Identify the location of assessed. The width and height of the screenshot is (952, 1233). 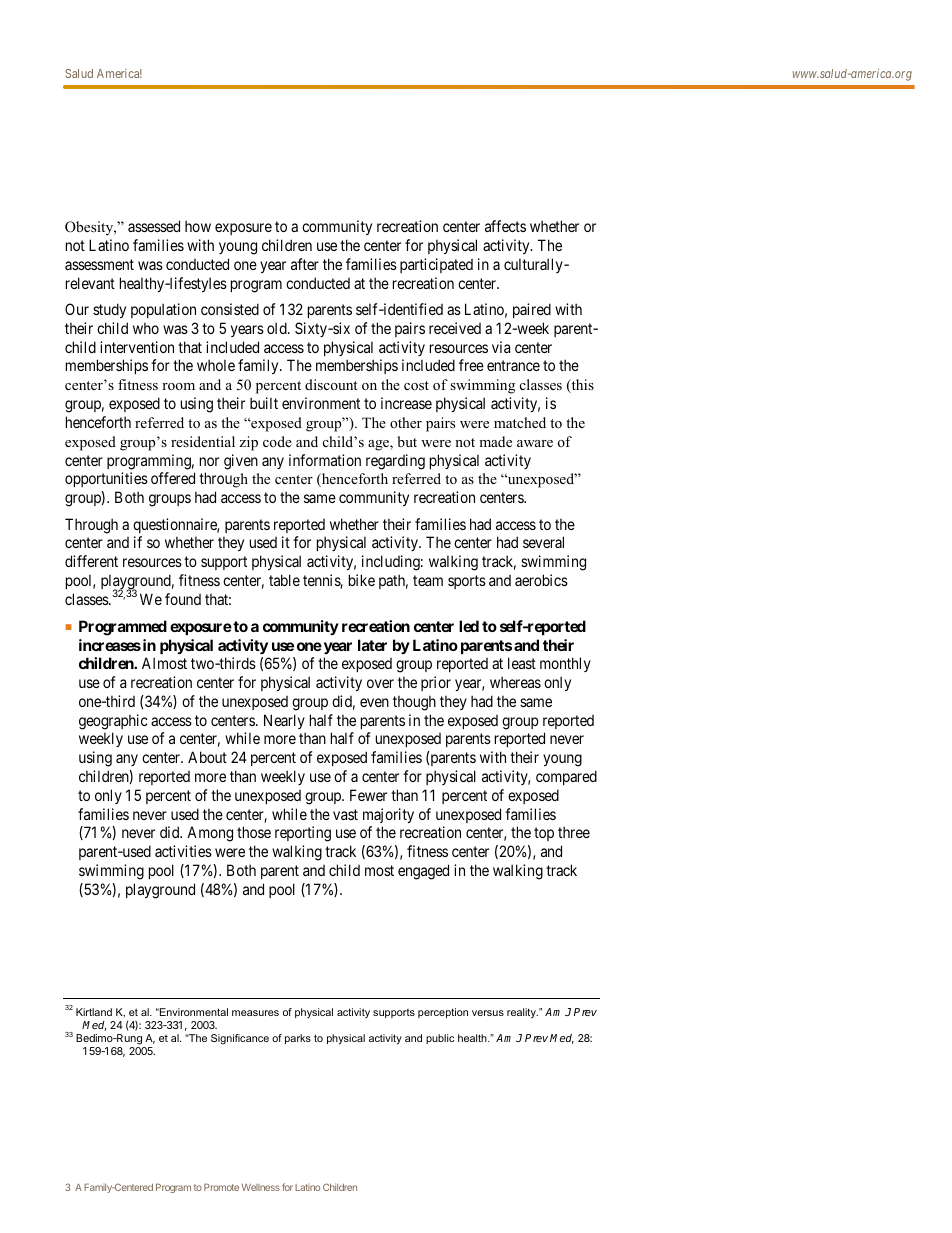
(154, 226).
